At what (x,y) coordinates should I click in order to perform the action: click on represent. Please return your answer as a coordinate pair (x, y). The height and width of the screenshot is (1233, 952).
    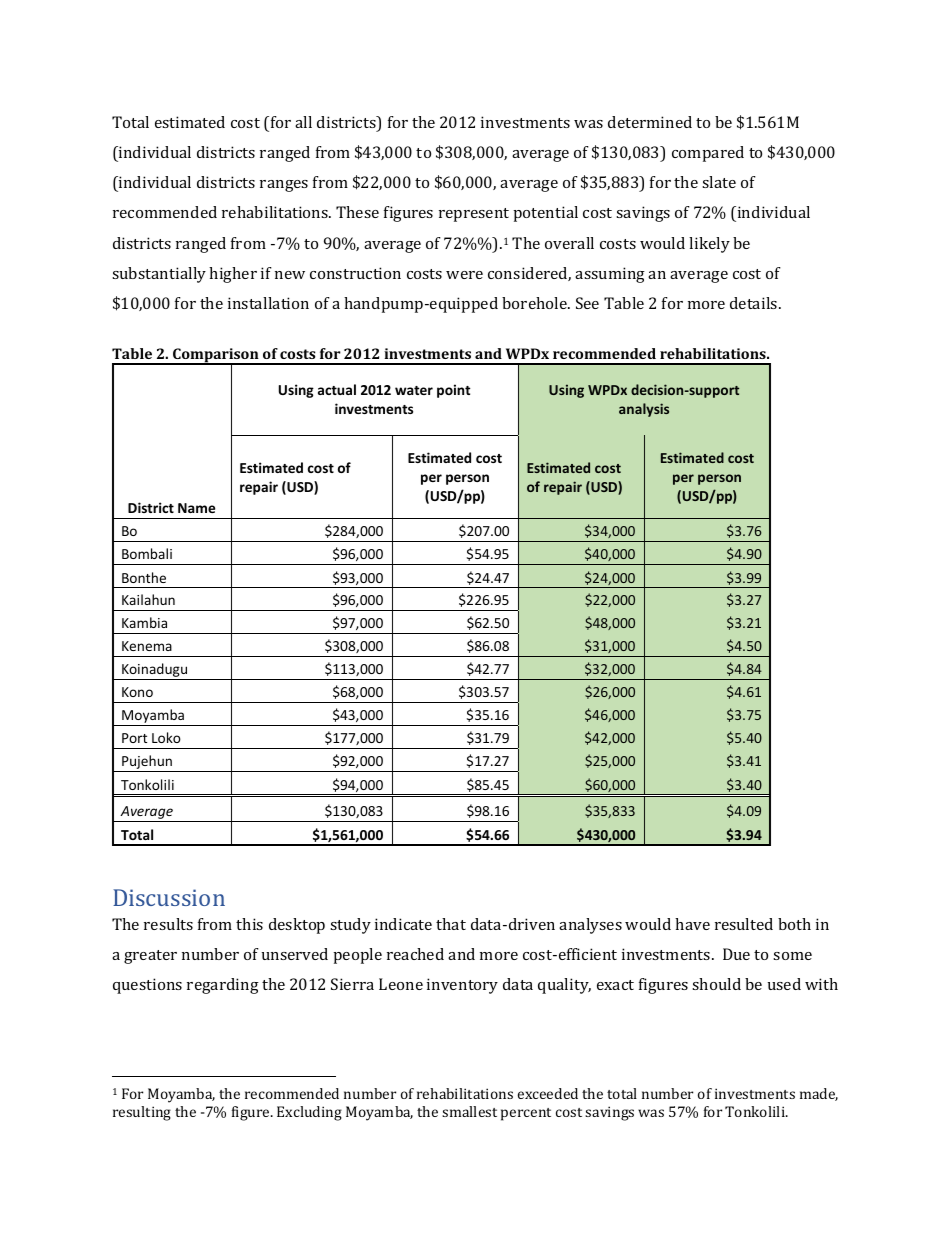
    Looking at the image, I should click on (474, 215).
